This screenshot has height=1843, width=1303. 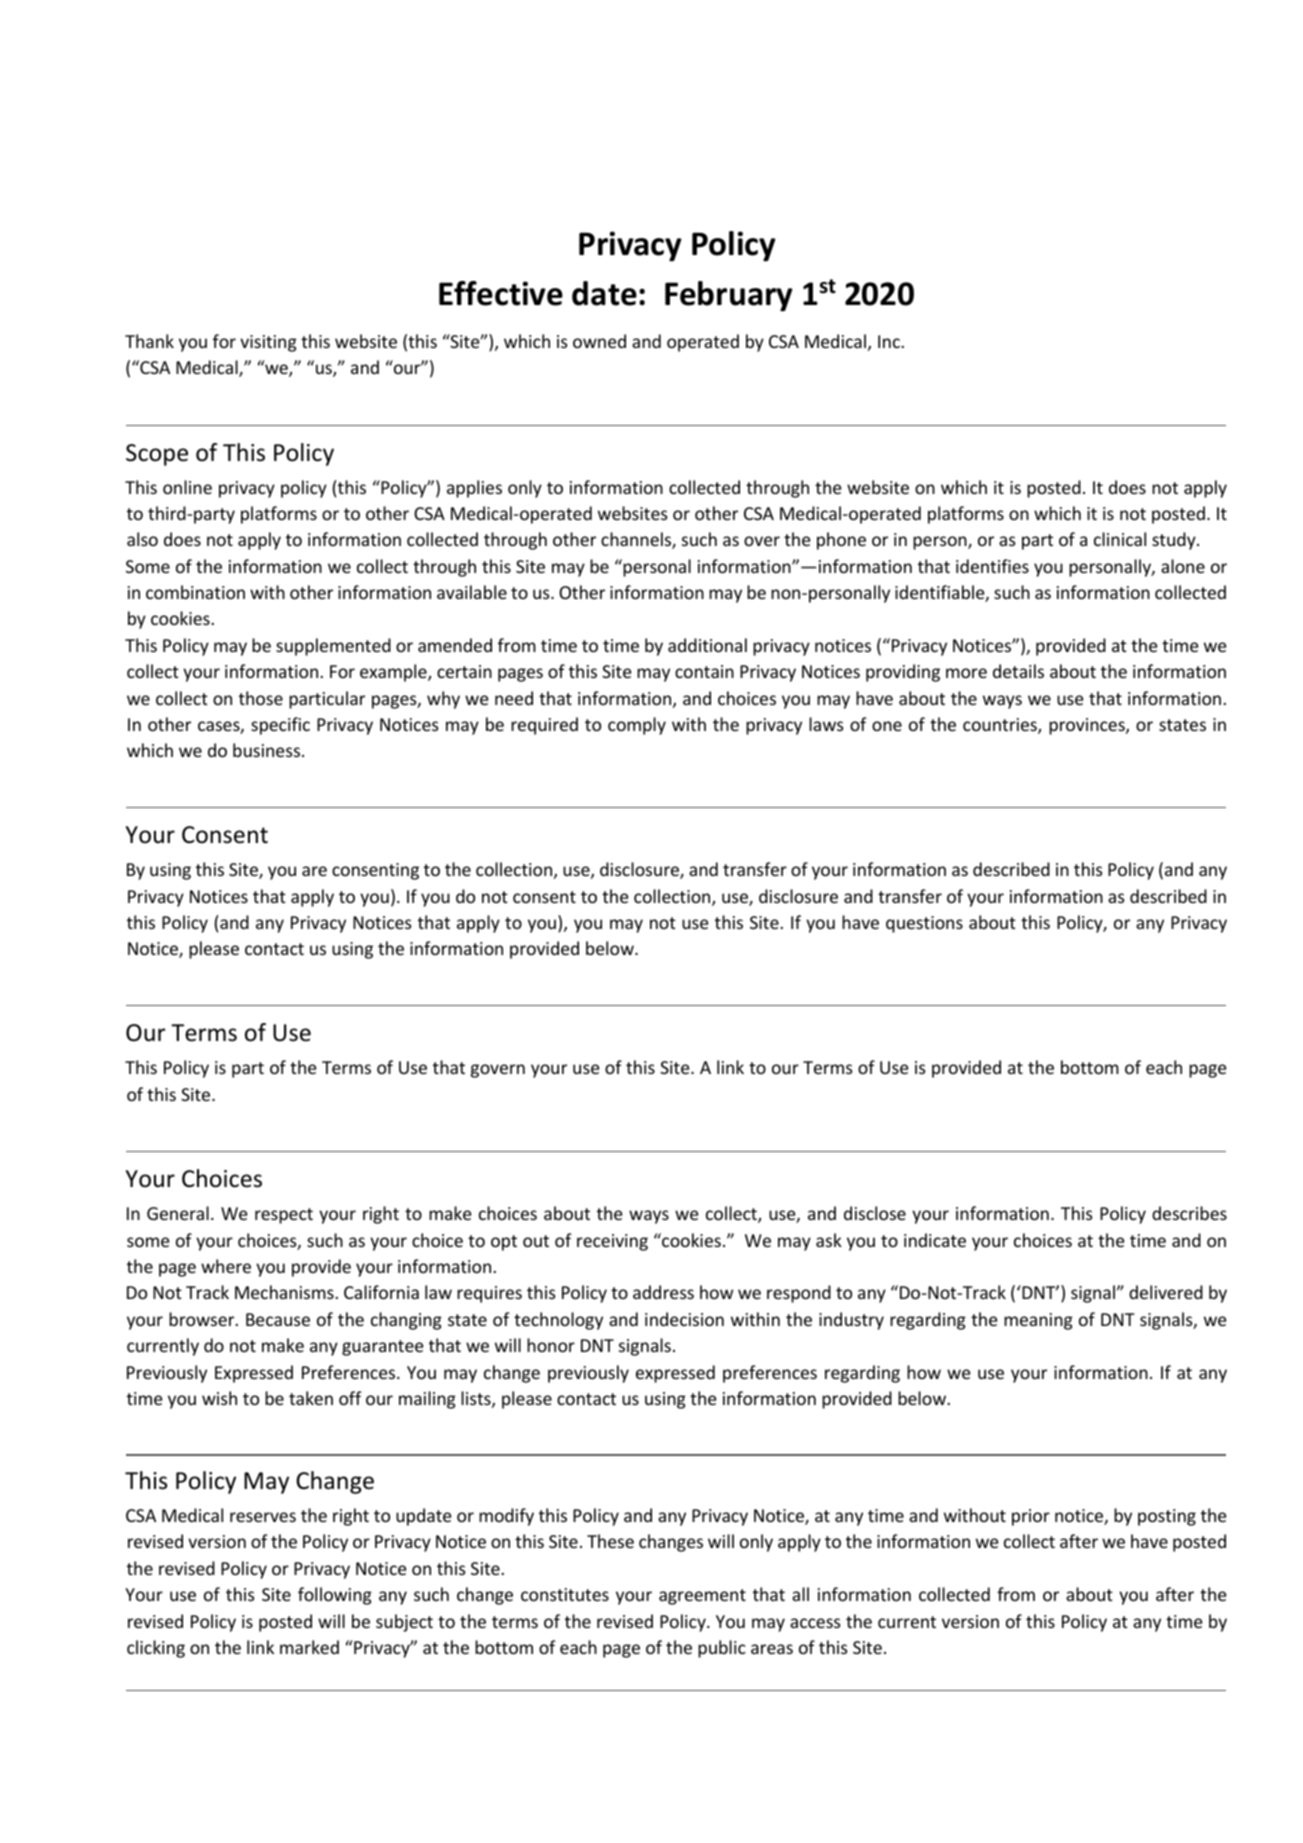 What do you see at coordinates (992, 566) in the screenshot?
I see `identifies` at bounding box center [992, 566].
